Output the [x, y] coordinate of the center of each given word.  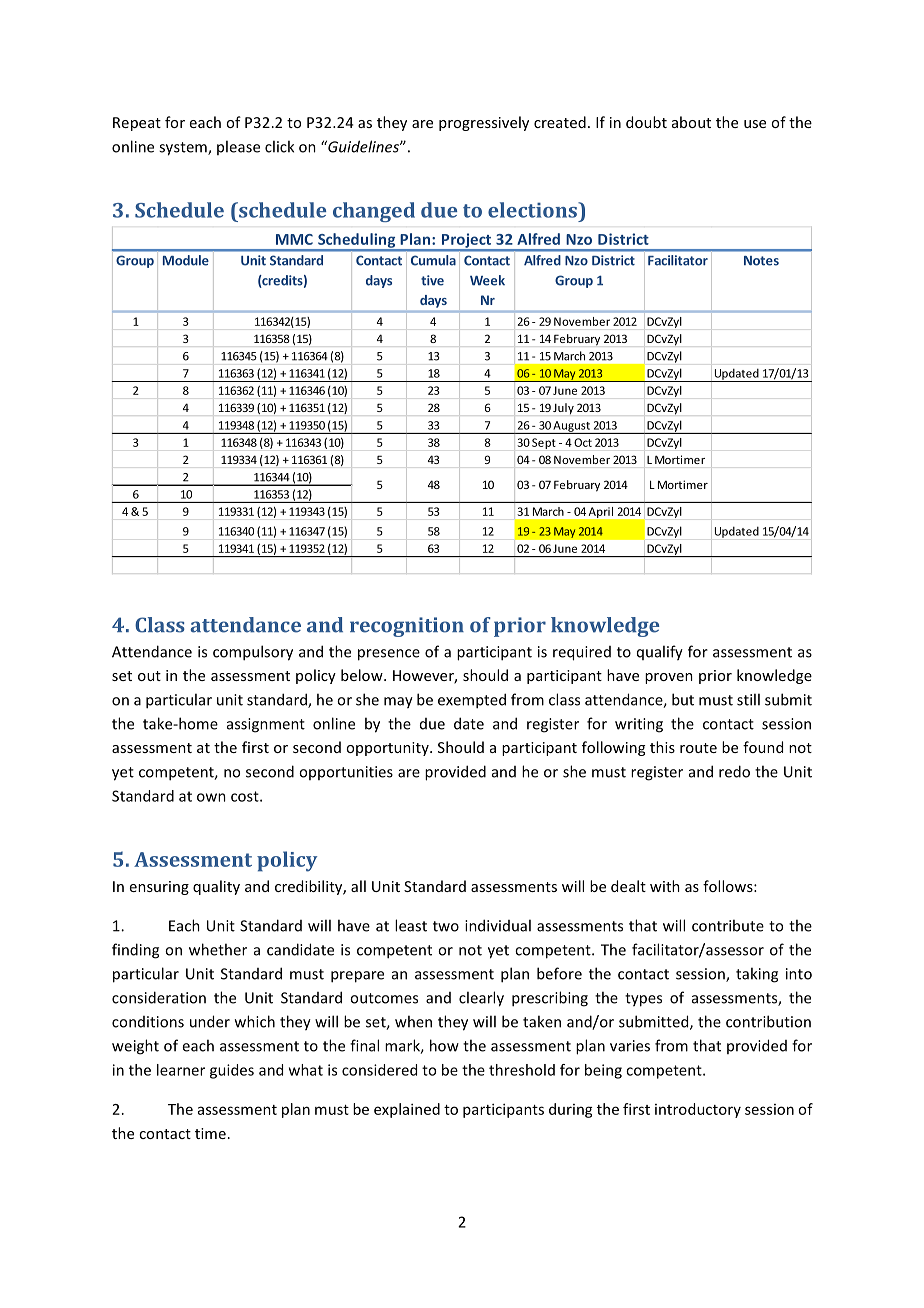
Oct [583, 442]
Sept [544, 443]
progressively [484, 123]
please [238, 147]
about [691, 122]
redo [734, 771]
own [211, 797]
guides [232, 1071]
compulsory [253, 653]
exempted [472, 701]
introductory [698, 1110]
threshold [522, 1070]
